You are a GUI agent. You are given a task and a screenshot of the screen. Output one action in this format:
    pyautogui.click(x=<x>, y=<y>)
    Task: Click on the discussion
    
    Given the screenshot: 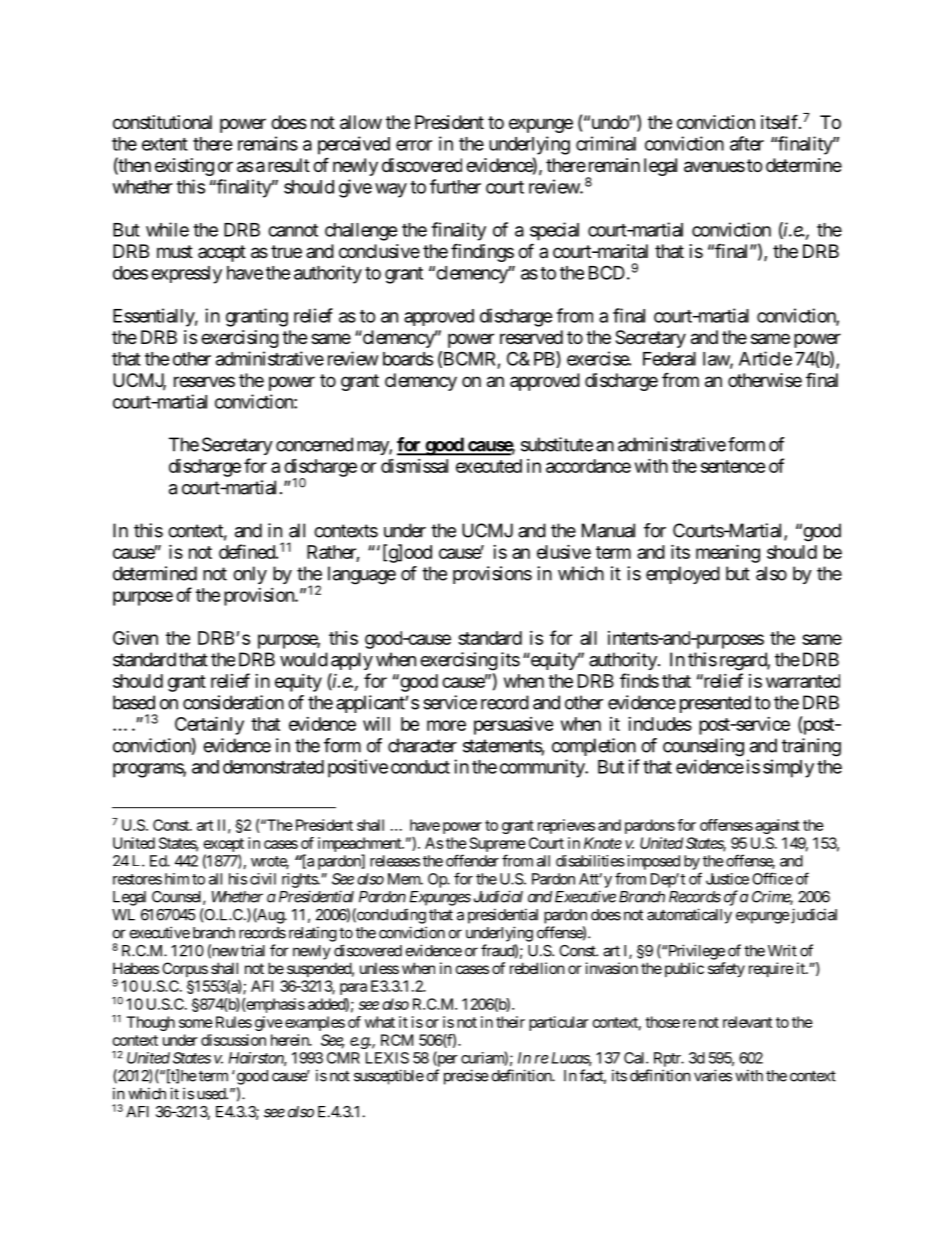 What is the action you would take?
    pyautogui.click(x=233, y=1040)
